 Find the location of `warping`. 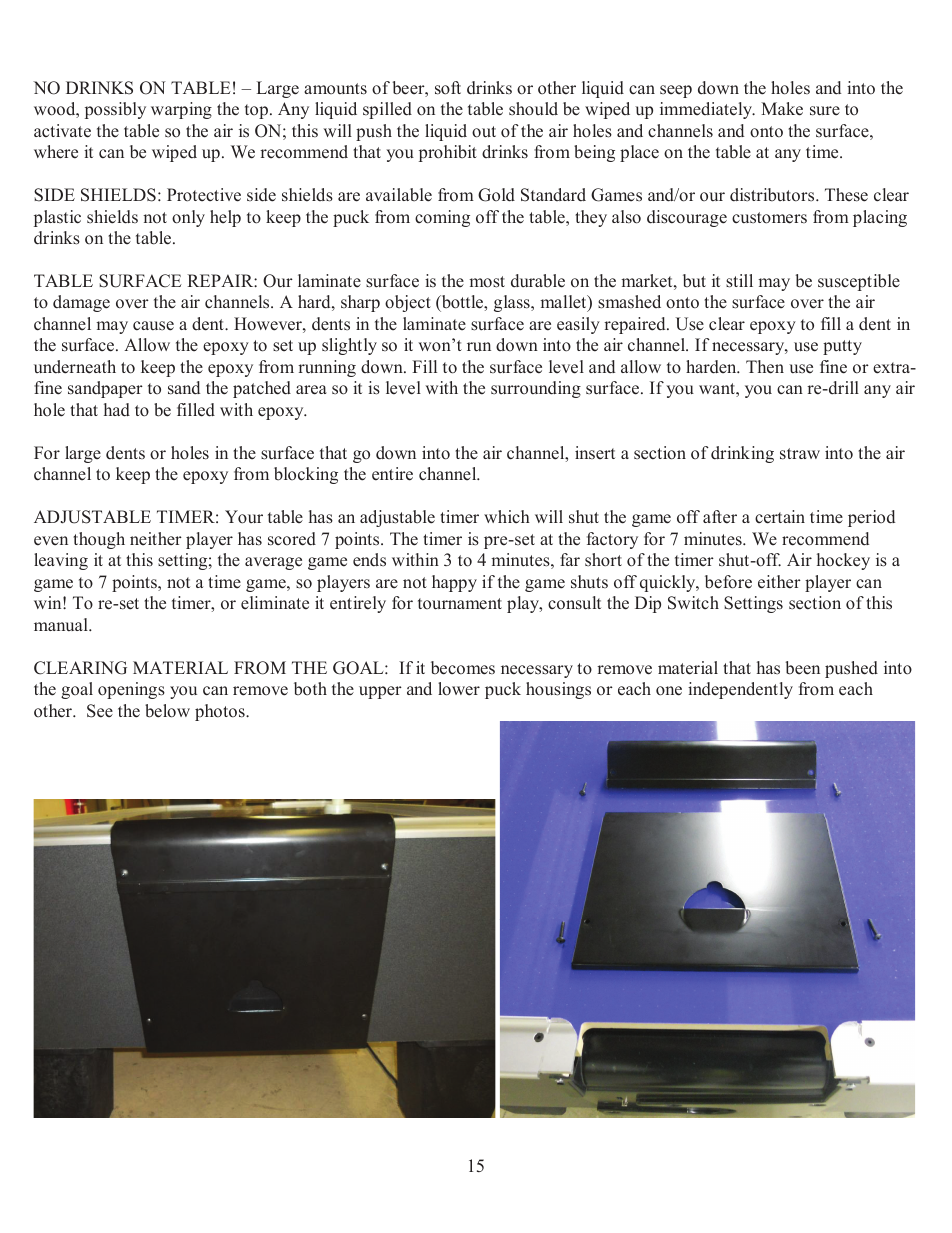

warping is located at coordinates (181, 110).
